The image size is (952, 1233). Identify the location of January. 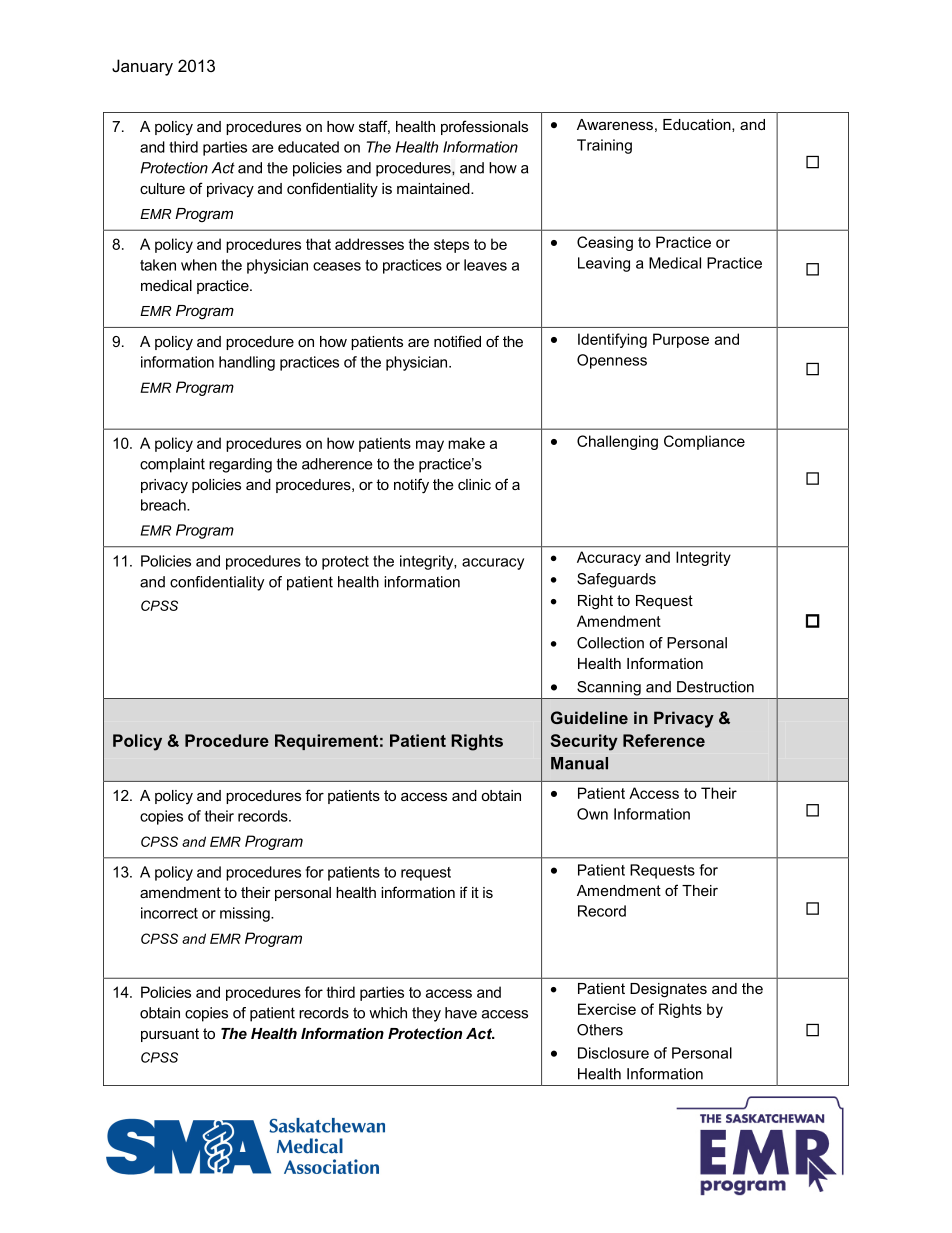
(142, 67).
